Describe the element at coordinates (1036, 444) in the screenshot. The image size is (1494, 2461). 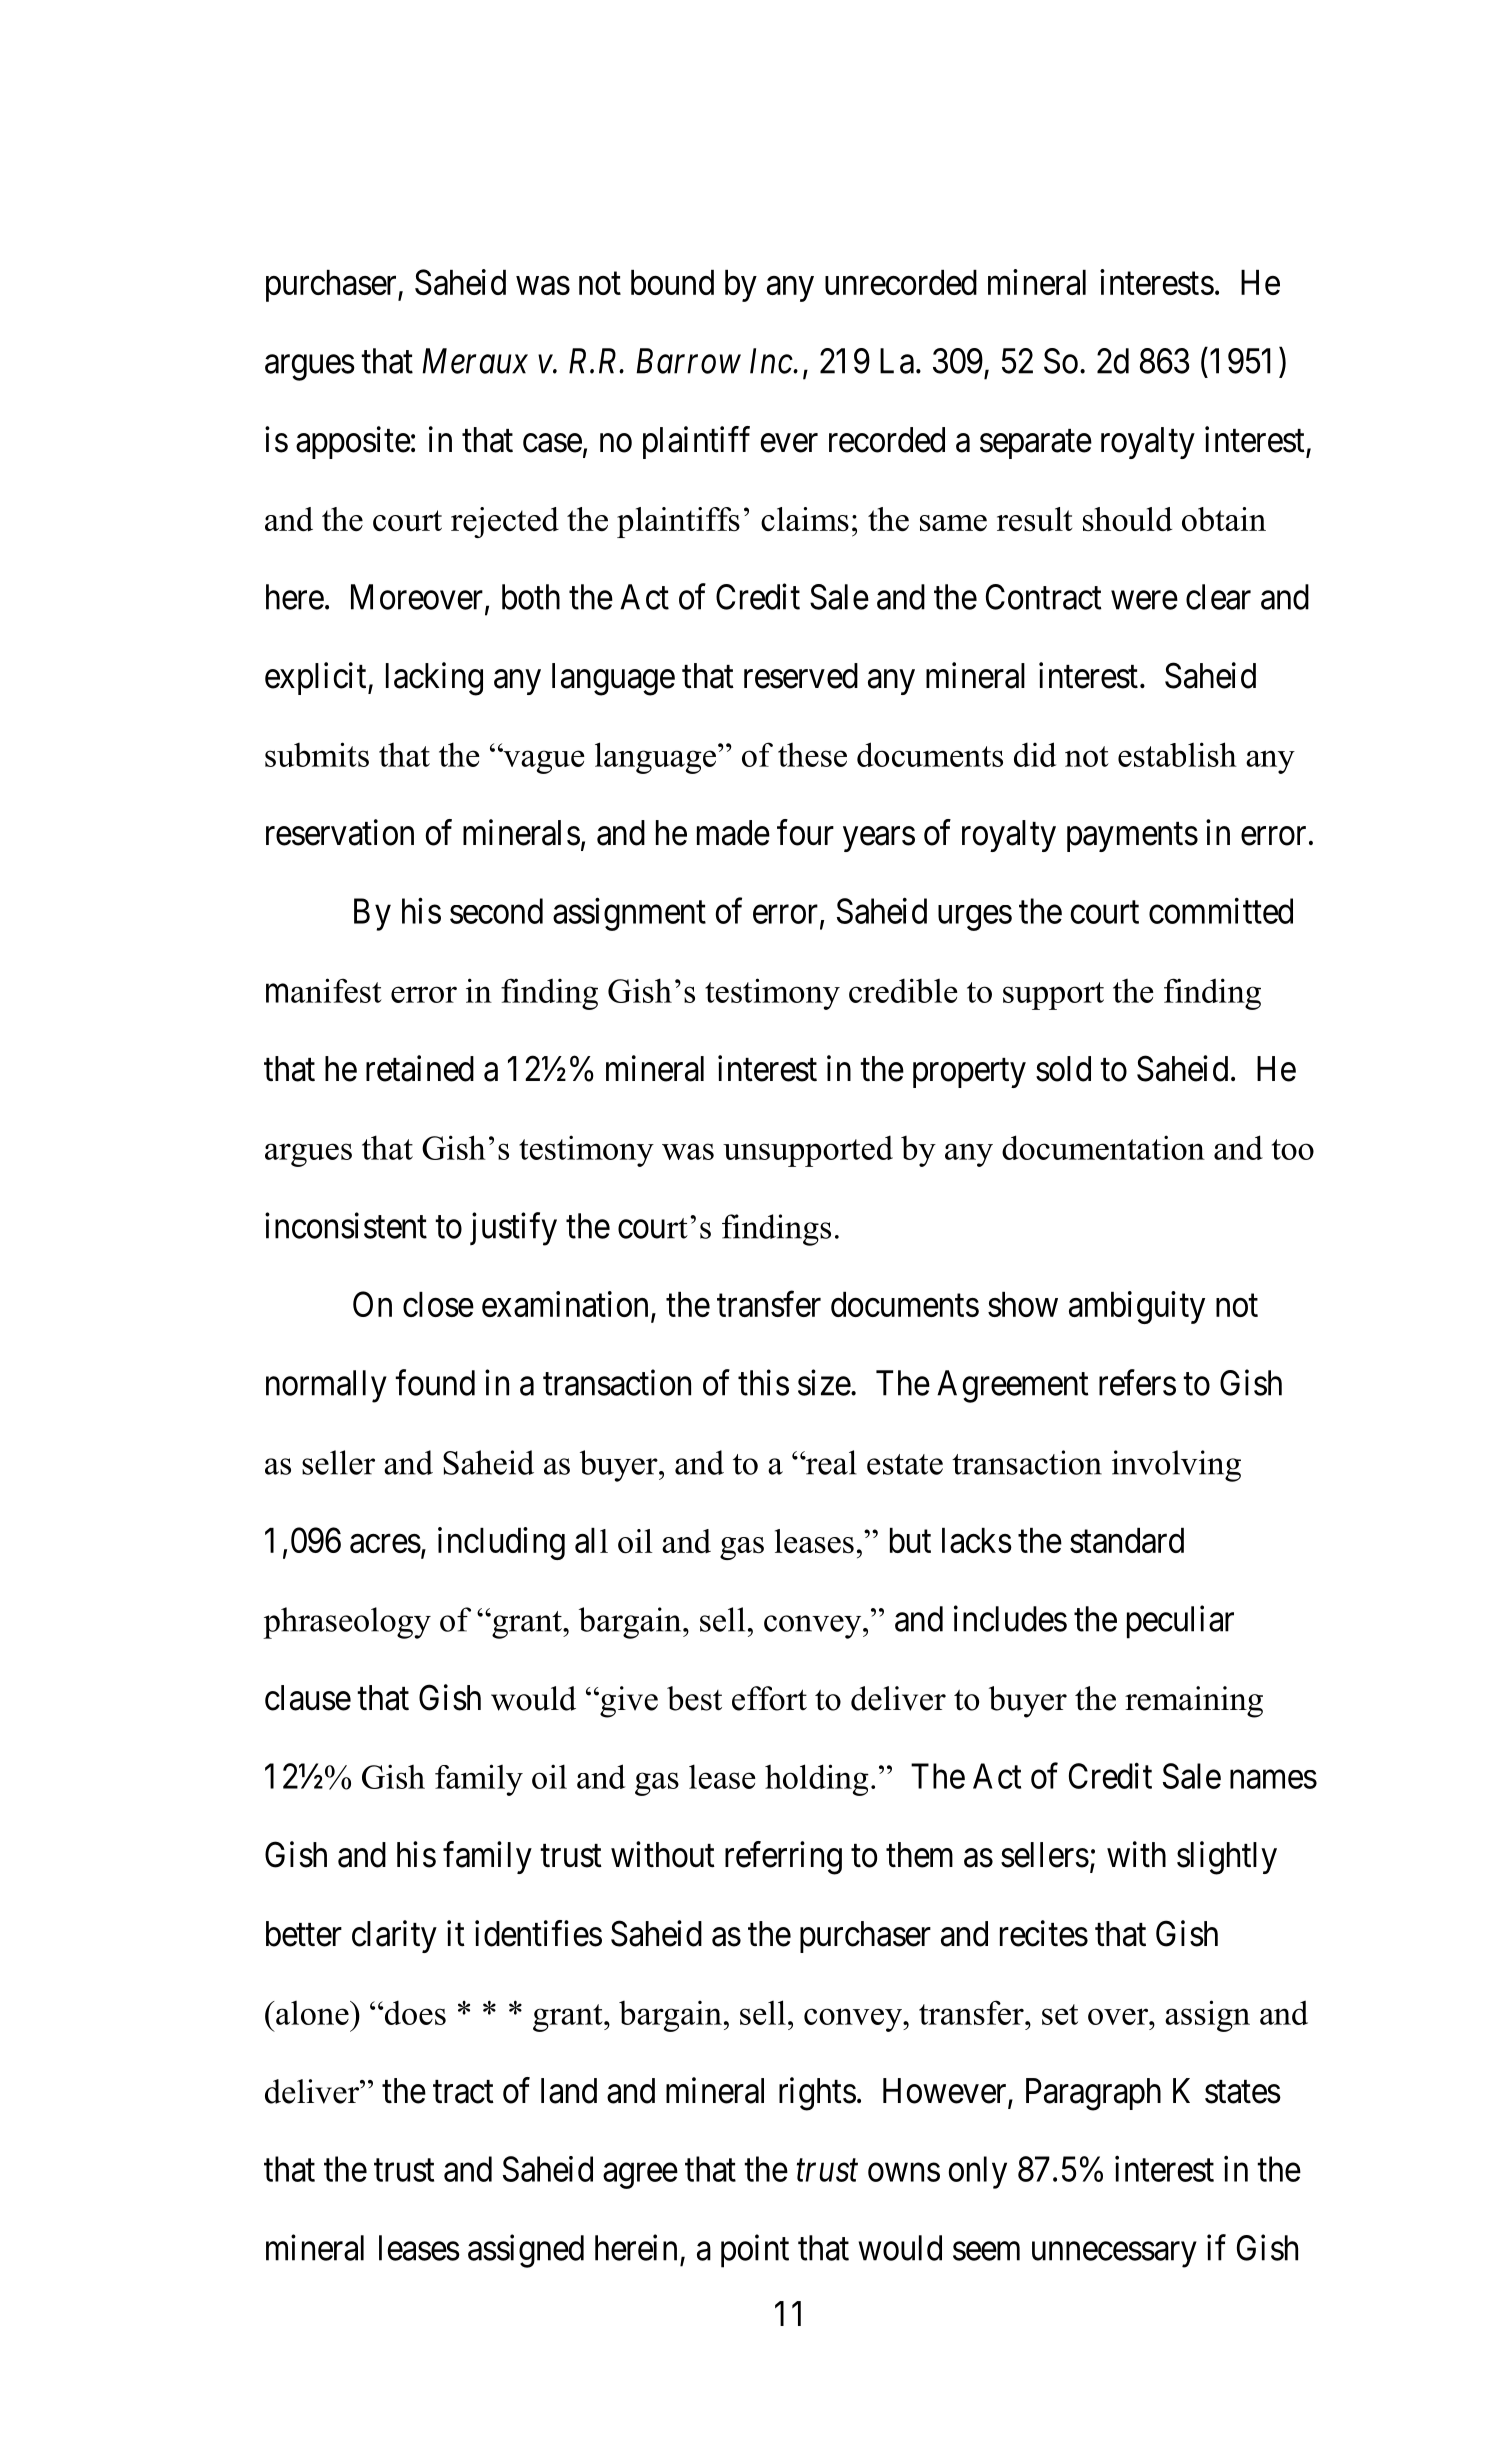
I see `separate` at that location.
